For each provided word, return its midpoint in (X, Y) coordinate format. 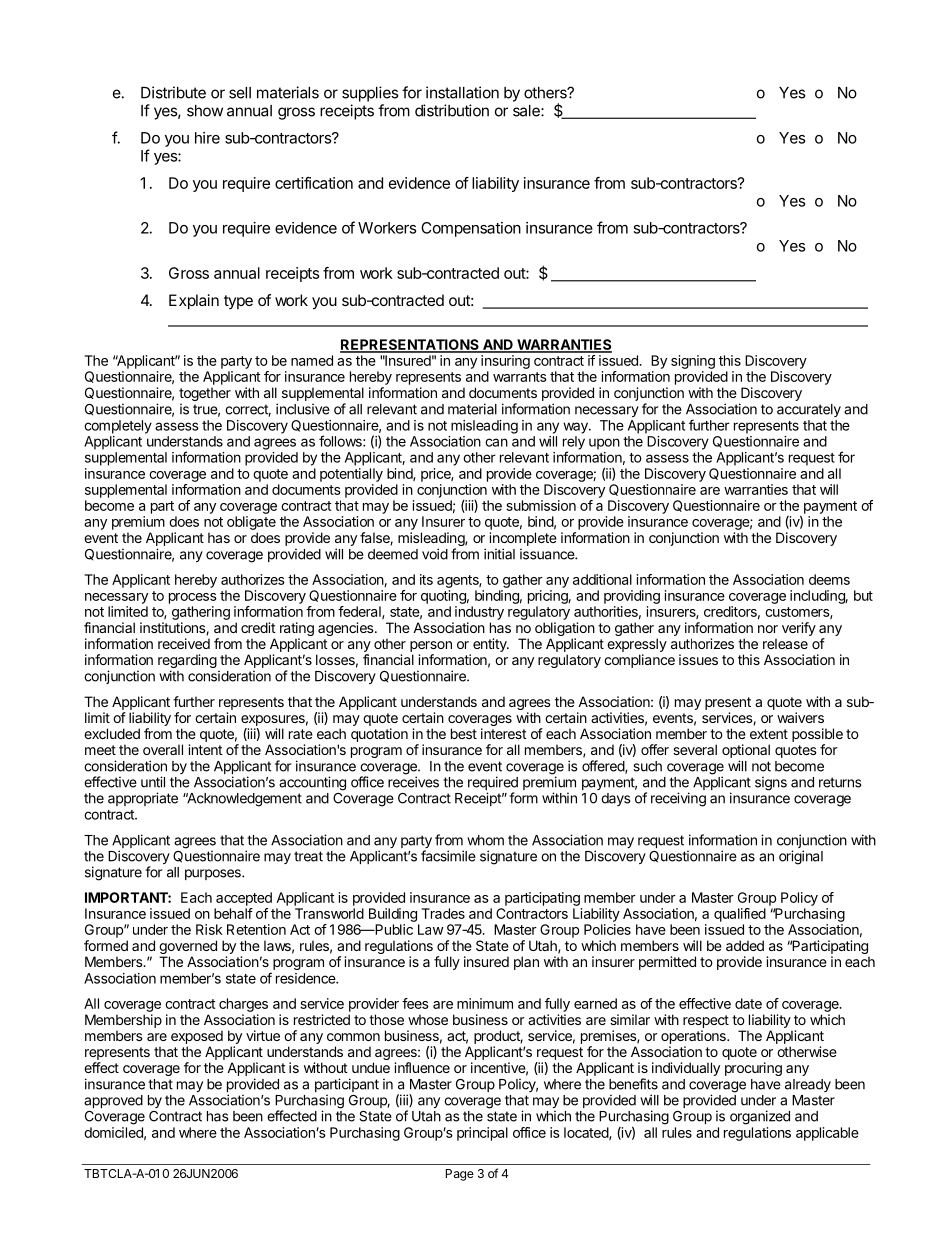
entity (491, 645)
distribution (452, 110)
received (184, 643)
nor (768, 629)
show (205, 111)
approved (113, 1101)
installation (462, 92)
